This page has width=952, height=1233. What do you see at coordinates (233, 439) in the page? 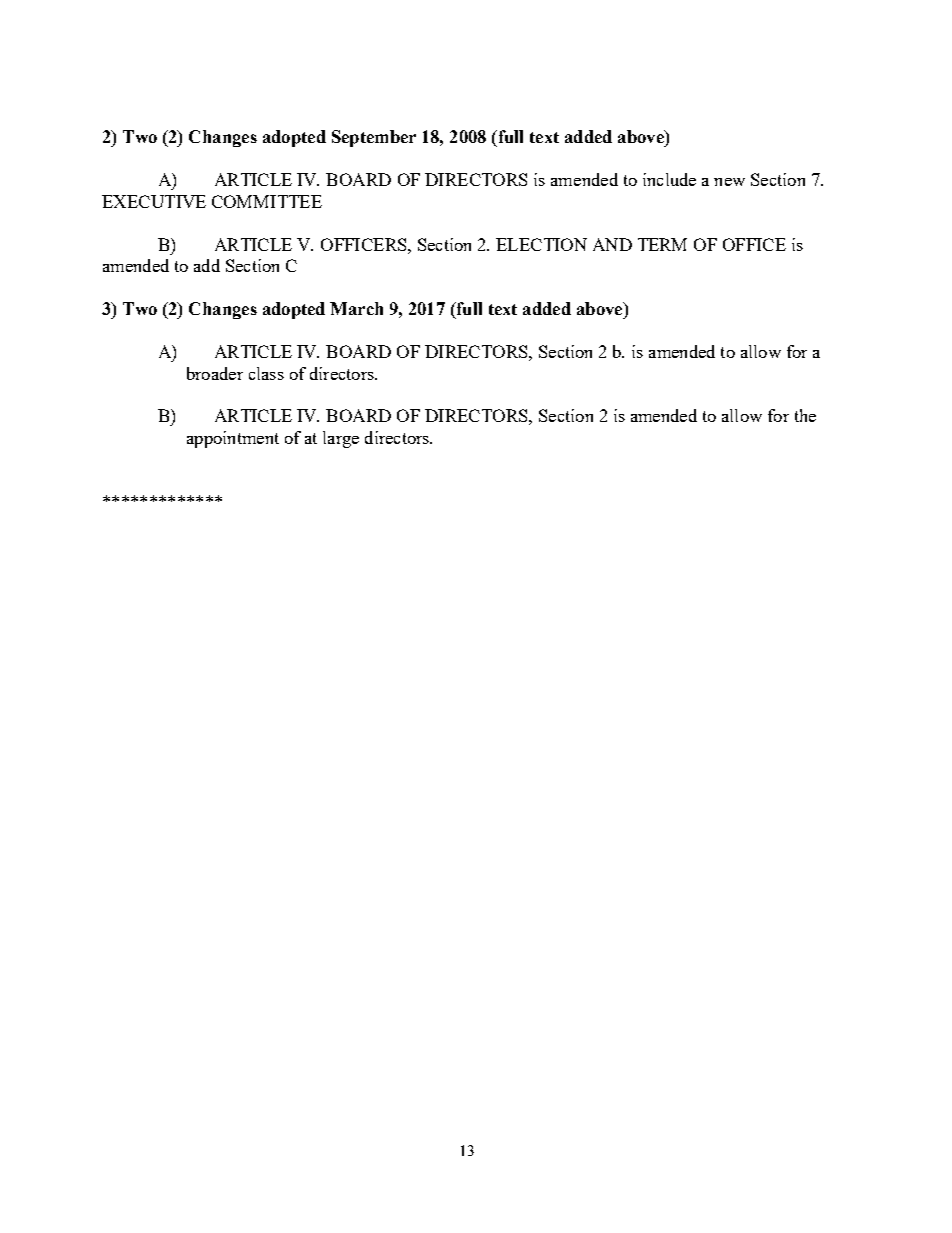
I see `appointment` at bounding box center [233, 439].
